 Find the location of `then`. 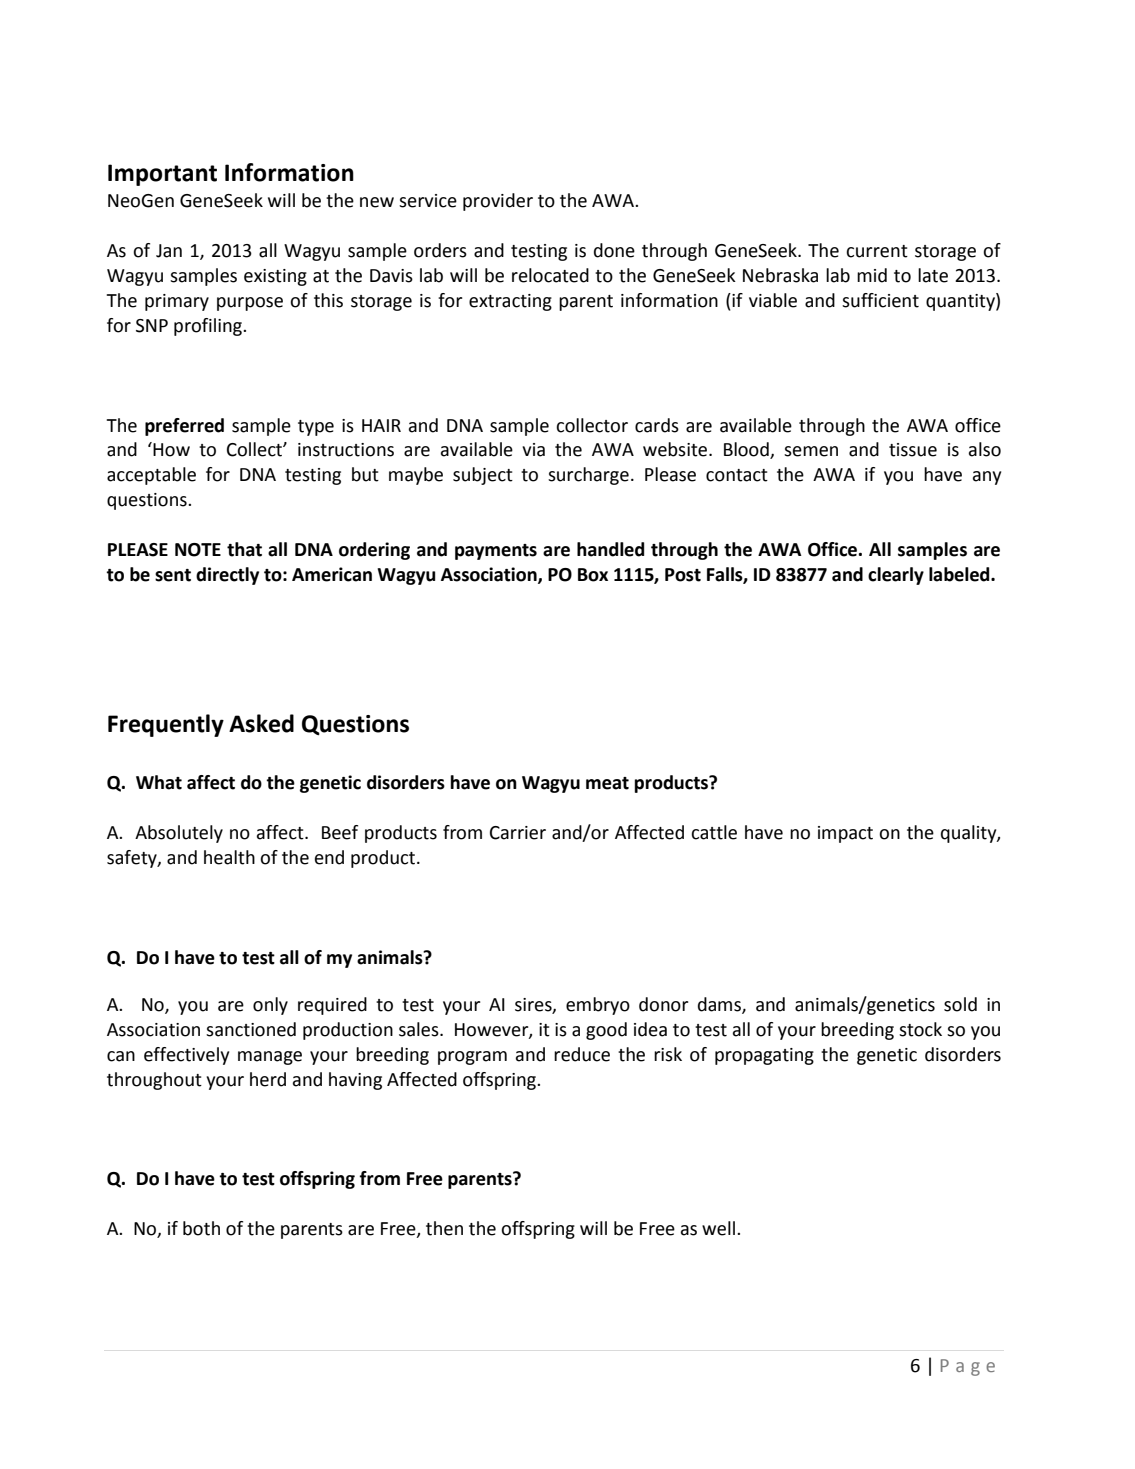

then is located at coordinates (444, 1228).
